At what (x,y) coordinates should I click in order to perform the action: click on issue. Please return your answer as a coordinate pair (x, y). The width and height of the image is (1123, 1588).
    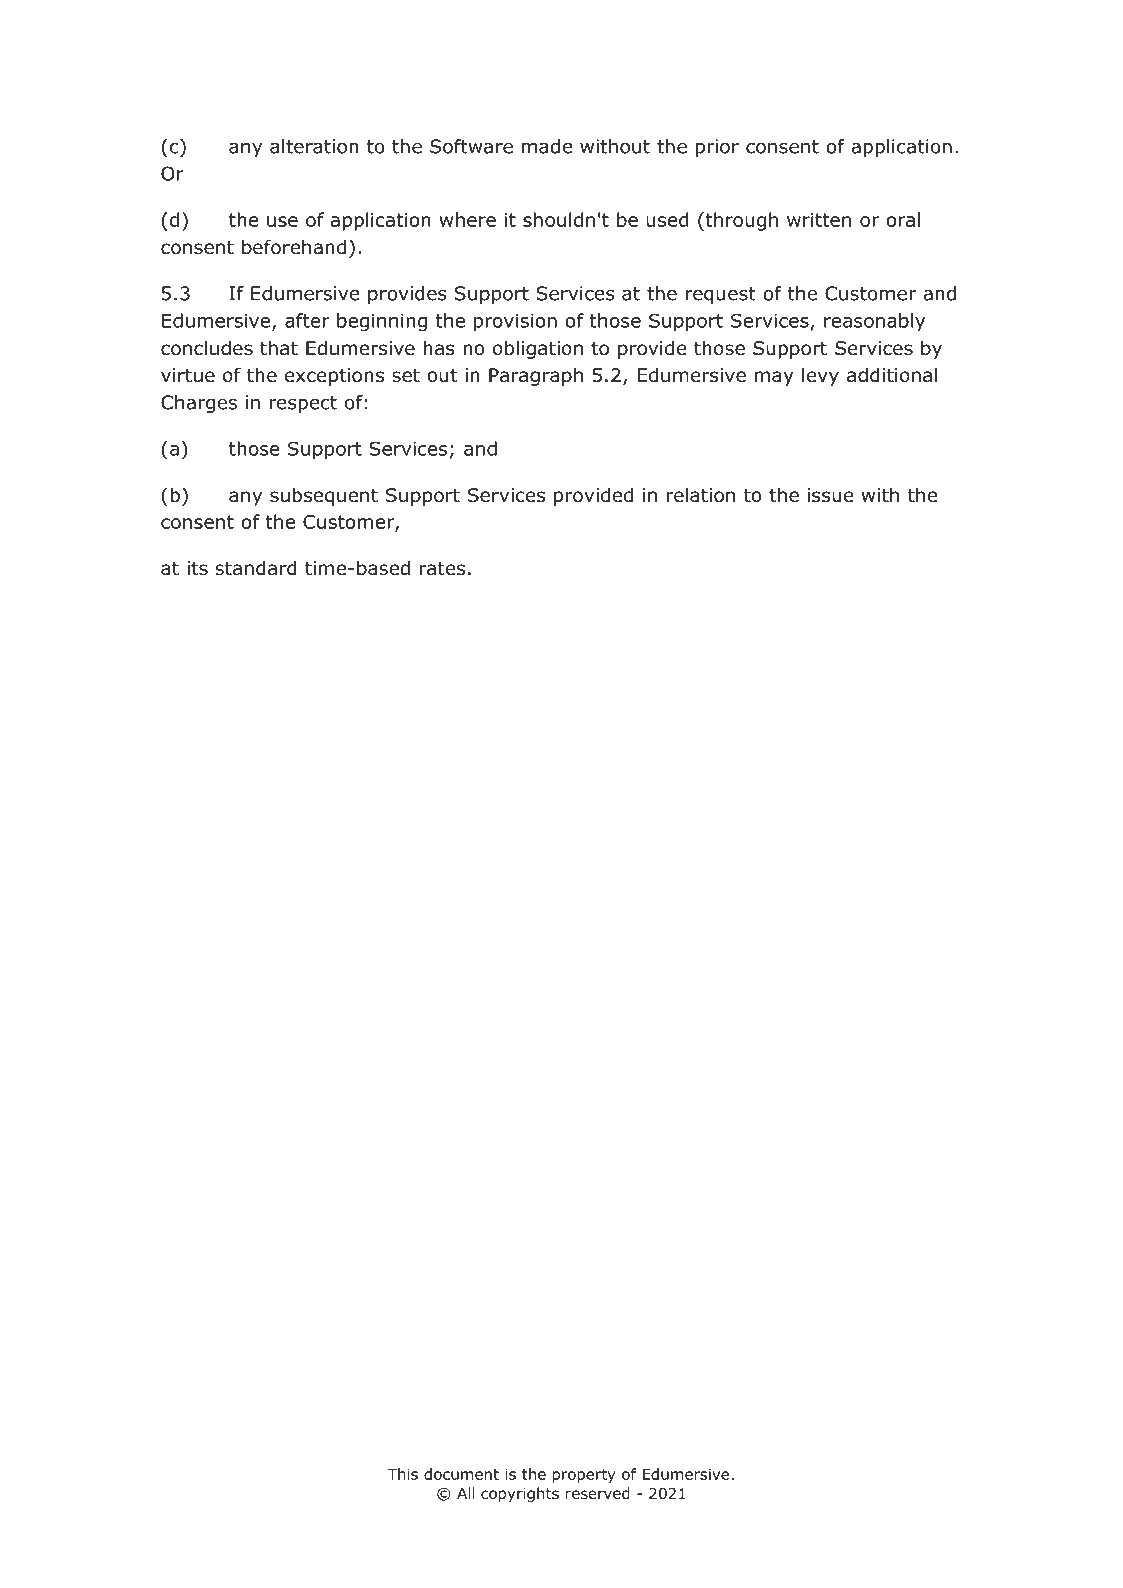
    Looking at the image, I should click on (830, 495).
